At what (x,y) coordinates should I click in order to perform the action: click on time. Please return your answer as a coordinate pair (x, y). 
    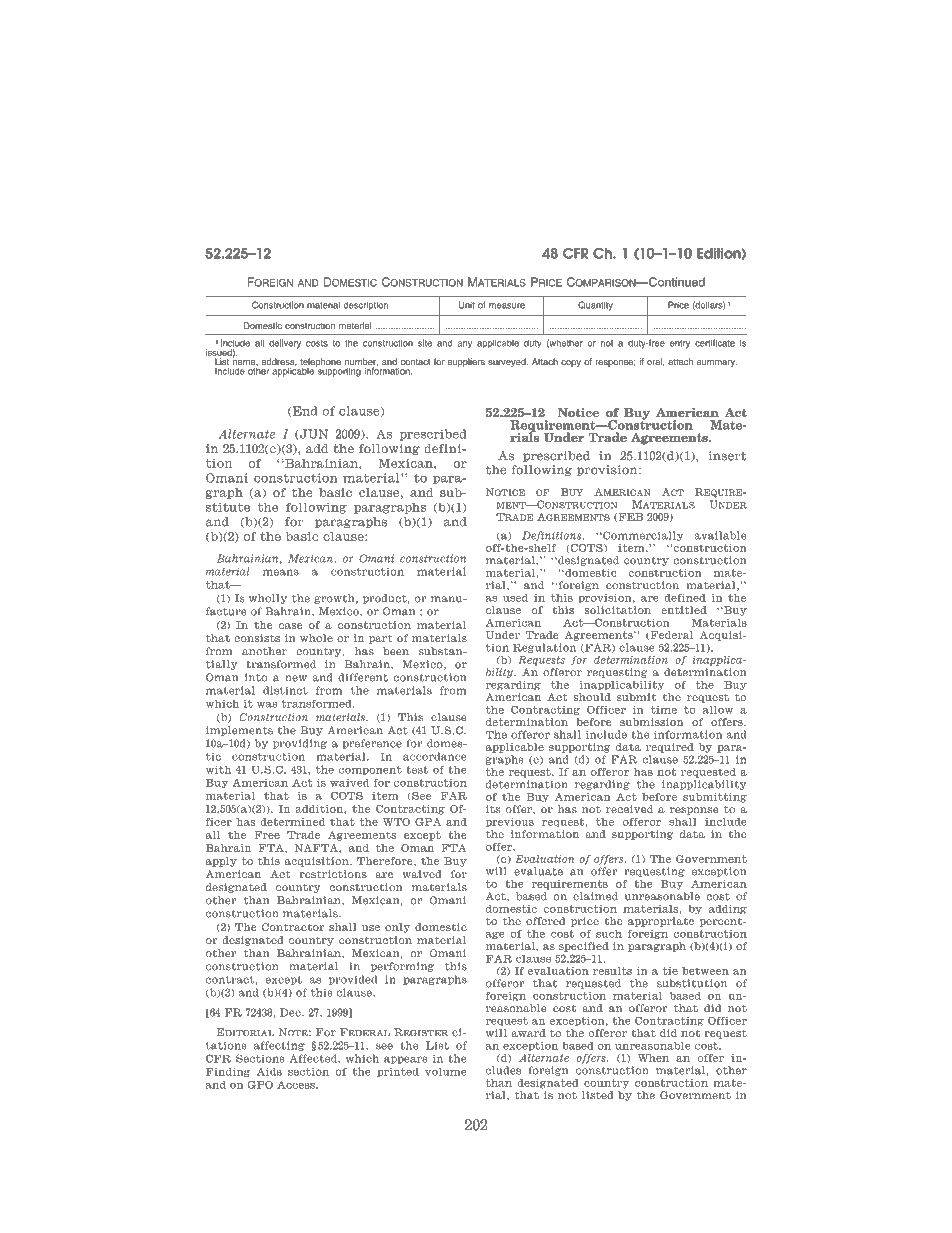
    Looking at the image, I should click on (664, 710).
